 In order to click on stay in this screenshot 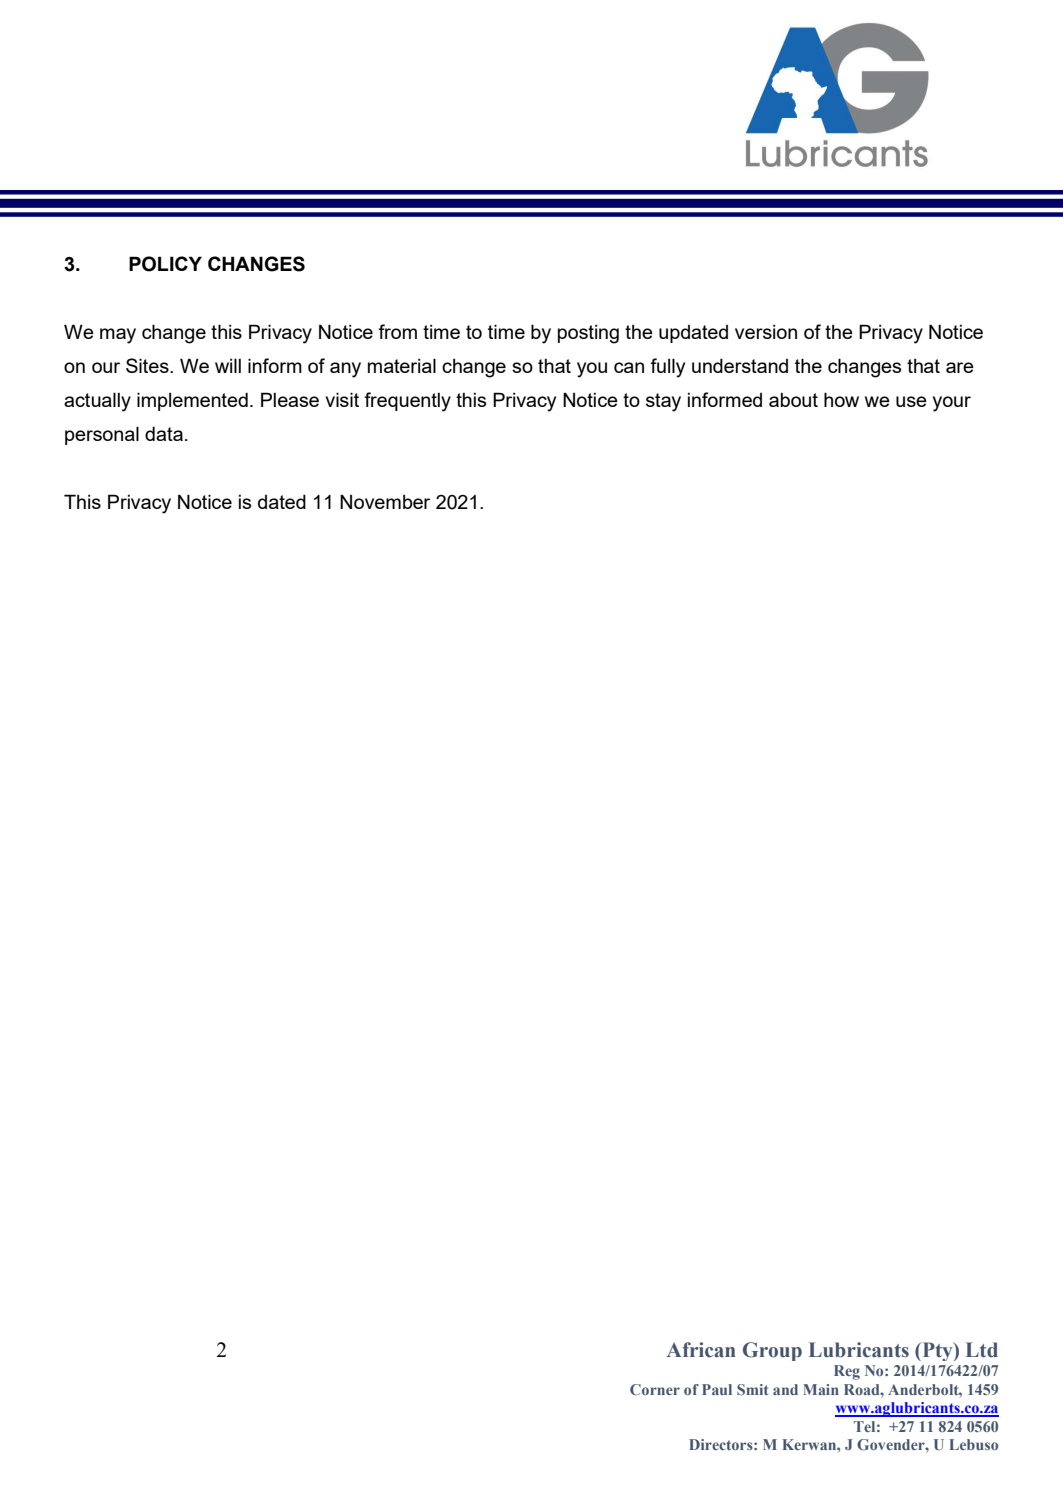, I will do `click(663, 402)`.
